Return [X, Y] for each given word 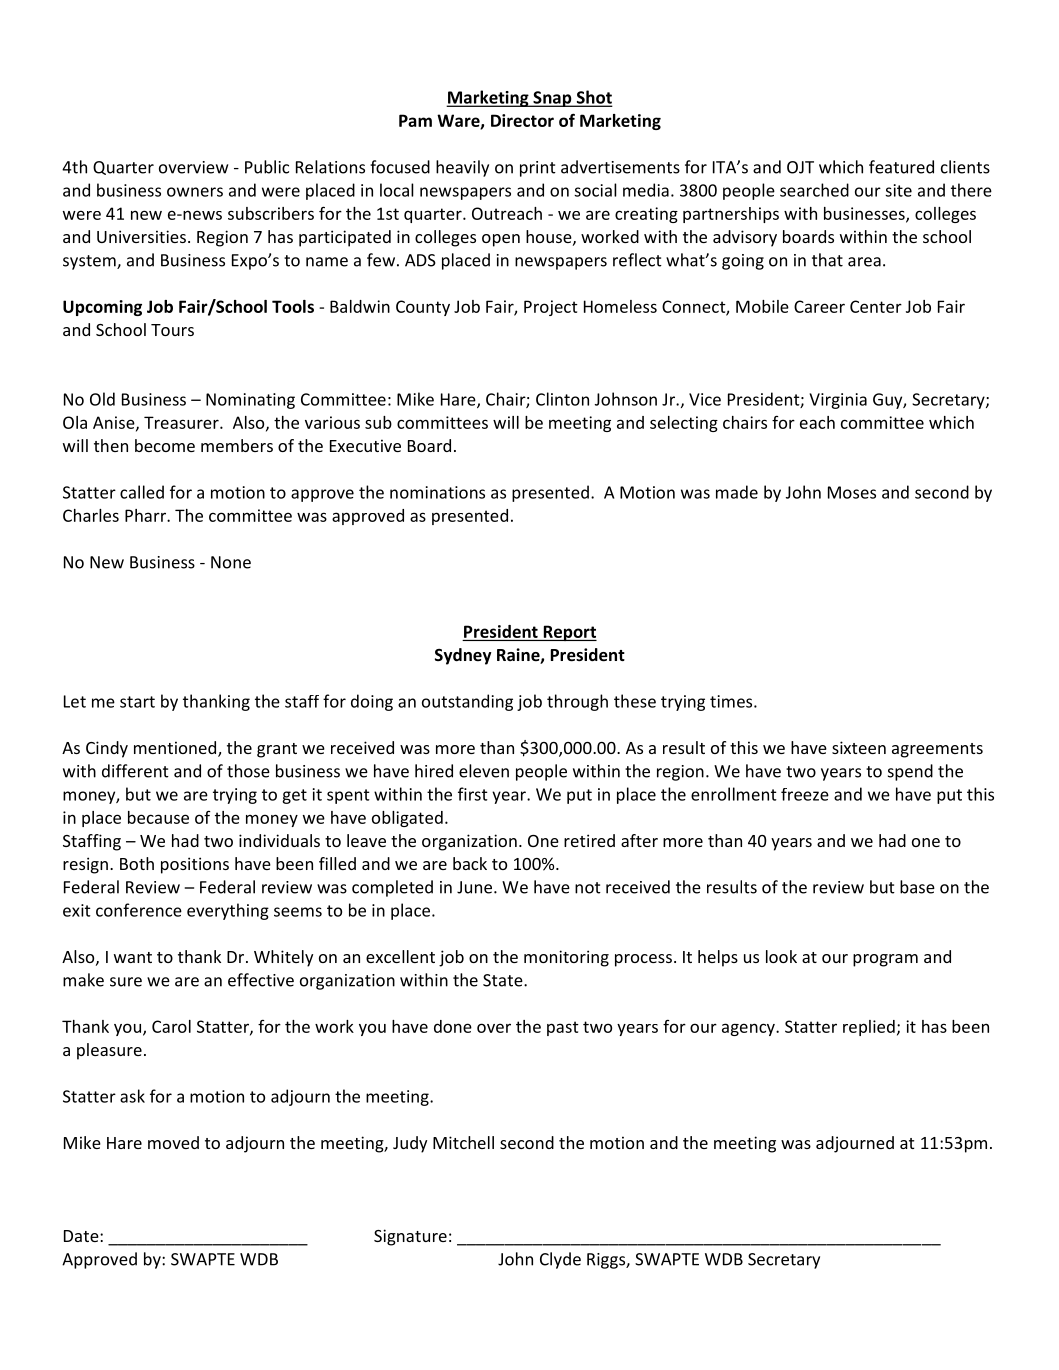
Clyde [560, 1260]
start [137, 702]
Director [522, 120]
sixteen [859, 747]
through [577, 702]
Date [82, 1236]
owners [195, 192]
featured [901, 167]
